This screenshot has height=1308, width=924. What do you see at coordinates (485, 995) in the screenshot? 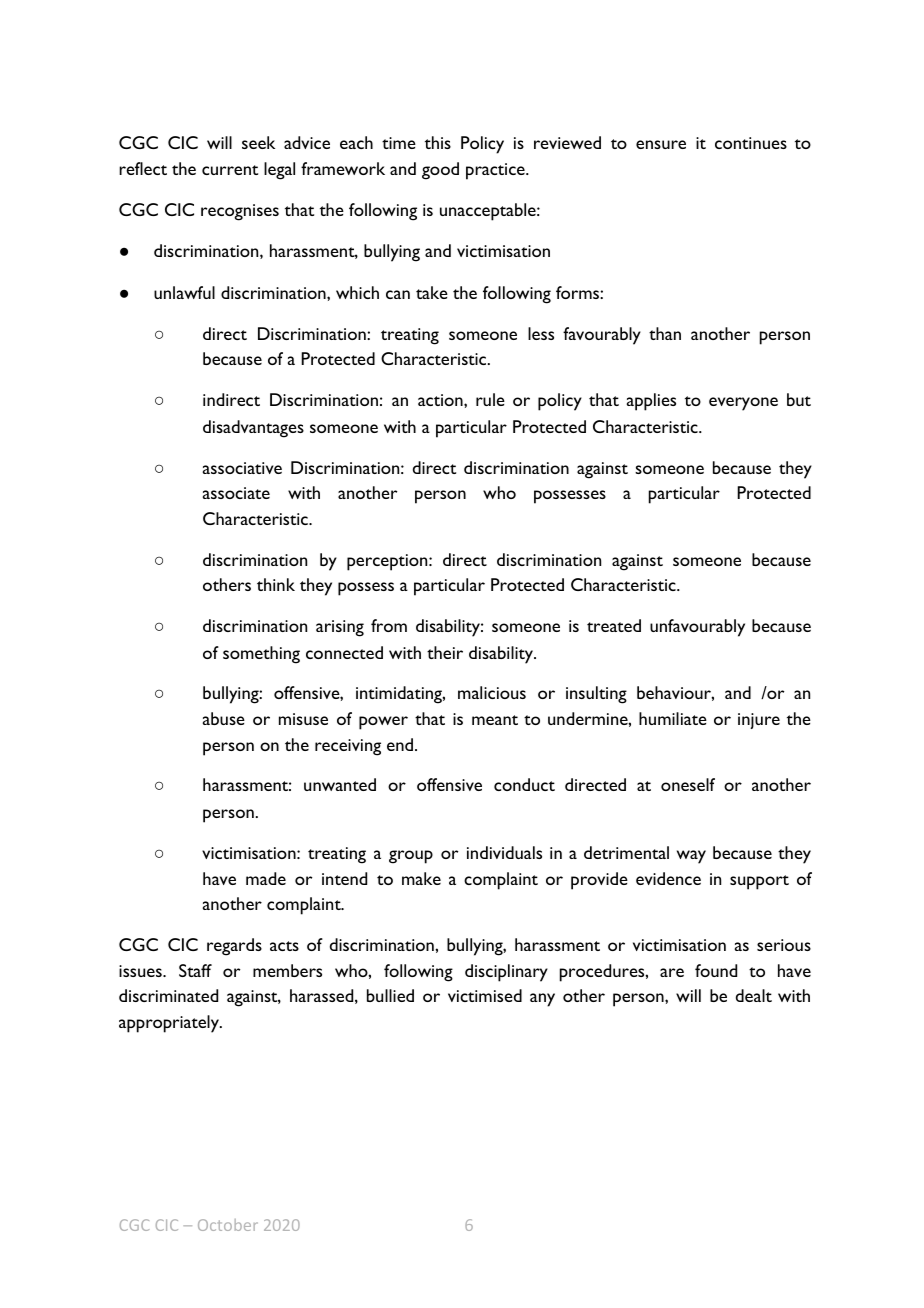
I see `victimised` at bounding box center [485, 995].
